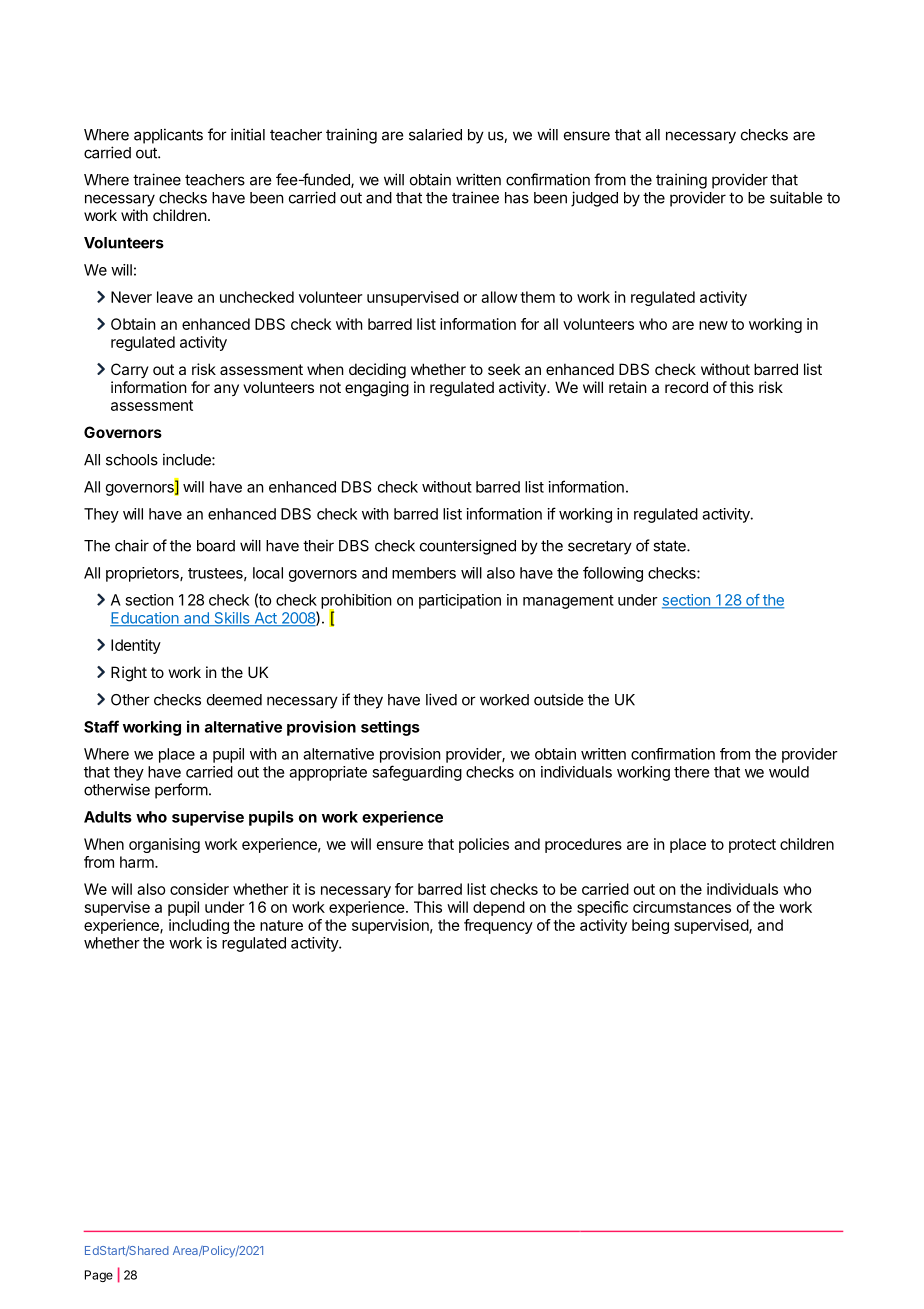 The image size is (924, 1309). I want to click on applicants, so click(168, 136).
